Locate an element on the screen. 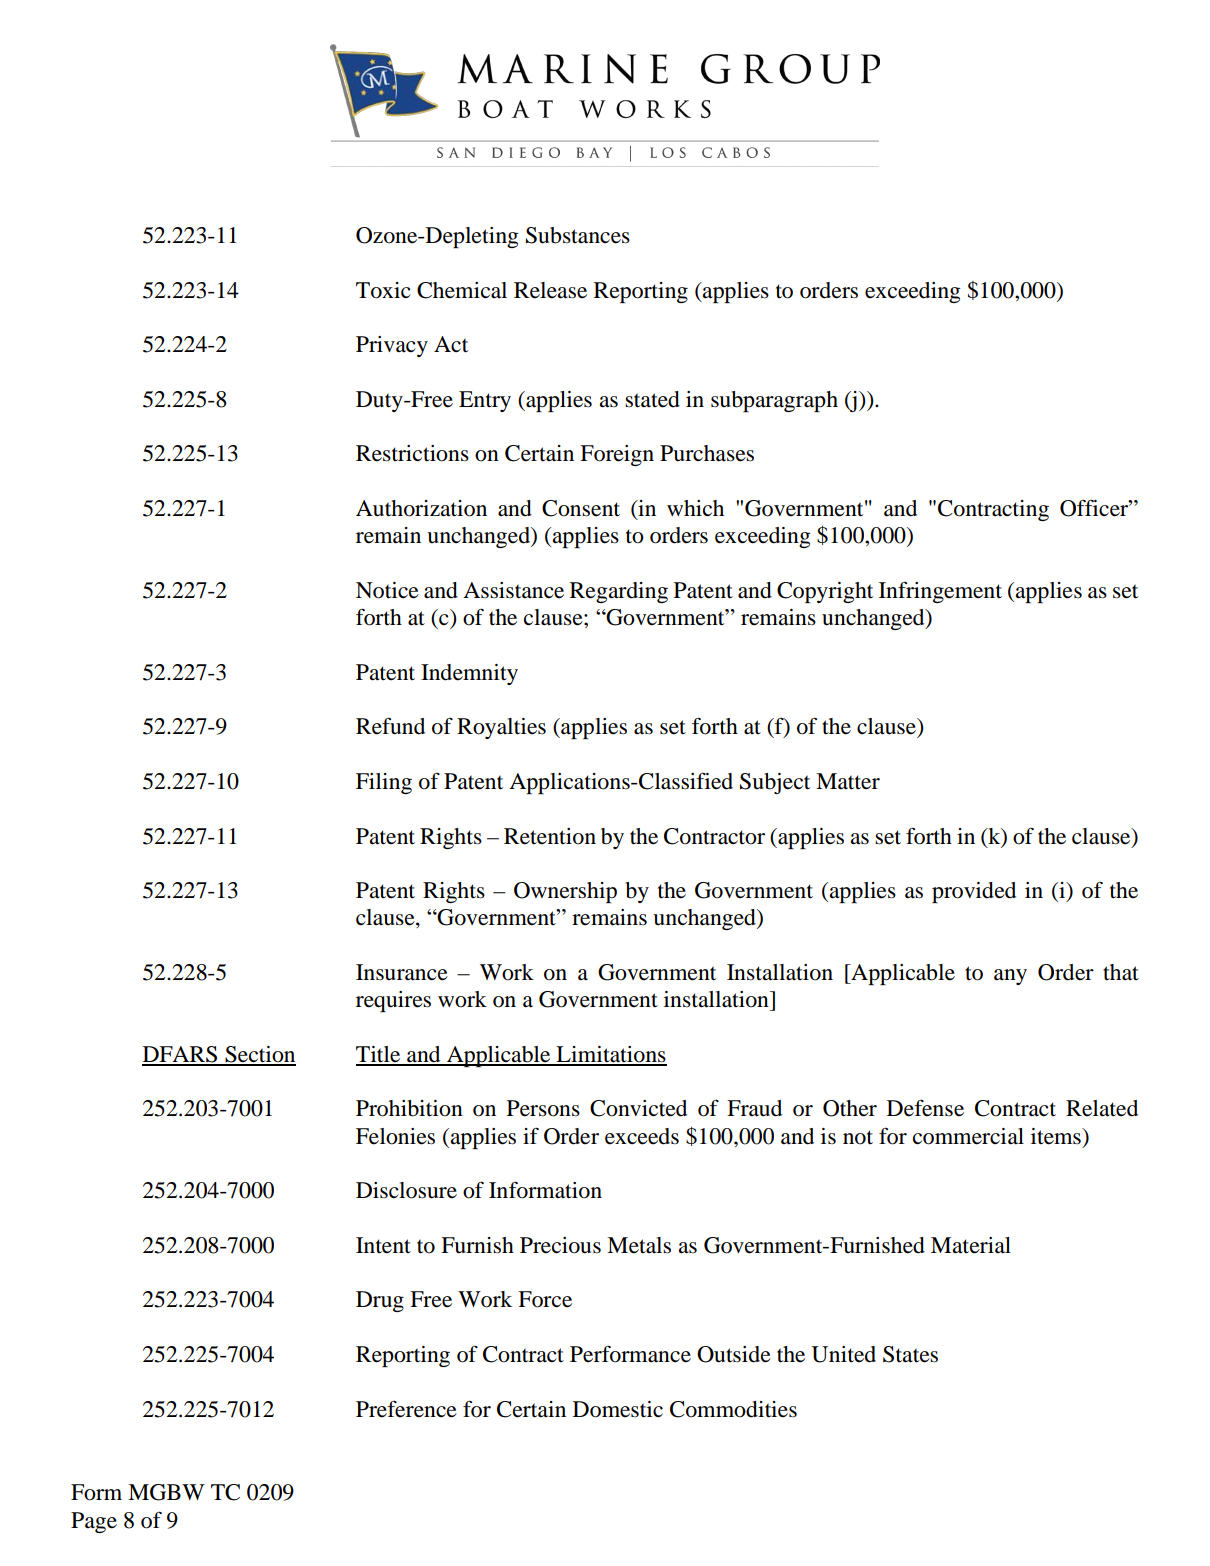 The height and width of the screenshot is (1566, 1210). Toxic is located at coordinates (383, 290).
